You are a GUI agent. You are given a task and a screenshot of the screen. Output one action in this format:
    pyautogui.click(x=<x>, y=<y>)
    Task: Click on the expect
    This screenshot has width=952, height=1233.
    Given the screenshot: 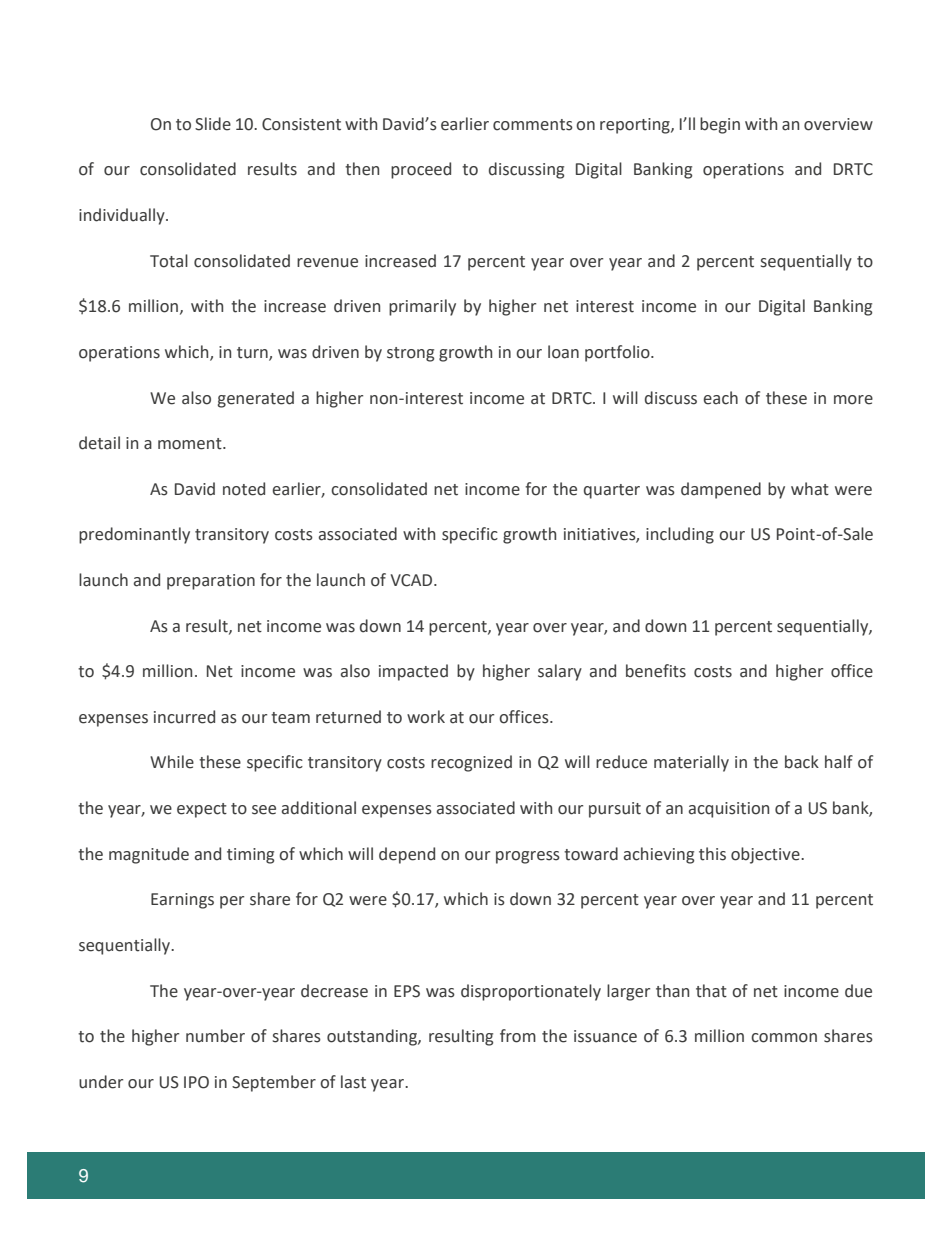 What is the action you would take?
    pyautogui.click(x=202, y=810)
